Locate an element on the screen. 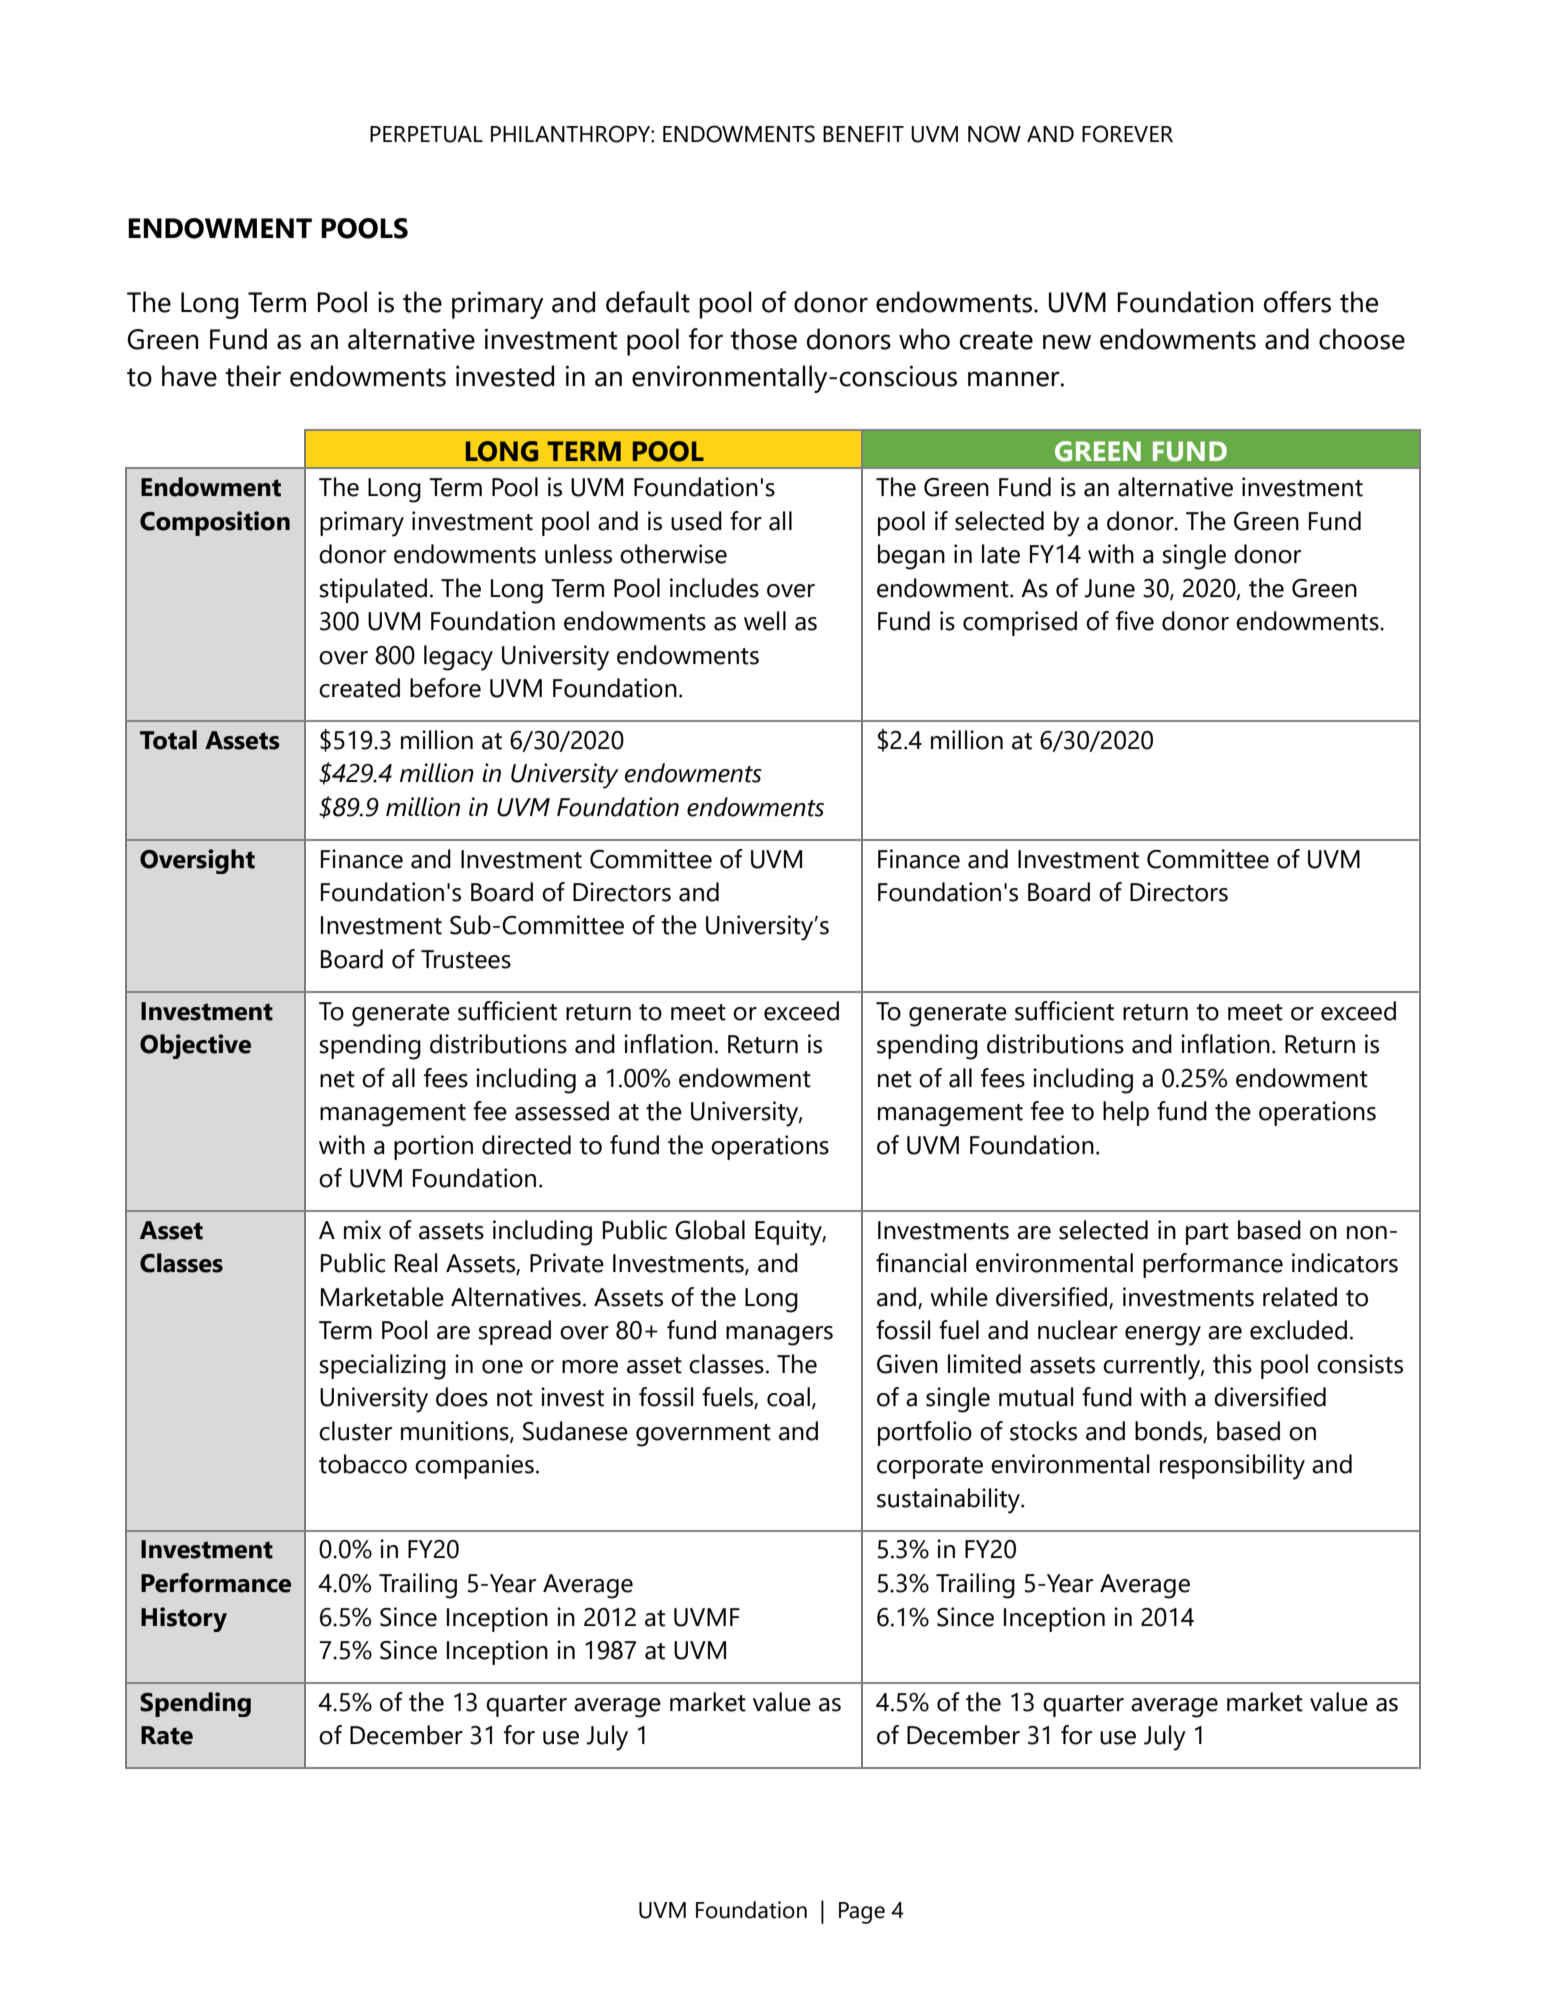 This screenshot has width=1542, height=1996. PERPETUAL is located at coordinates (426, 134).
